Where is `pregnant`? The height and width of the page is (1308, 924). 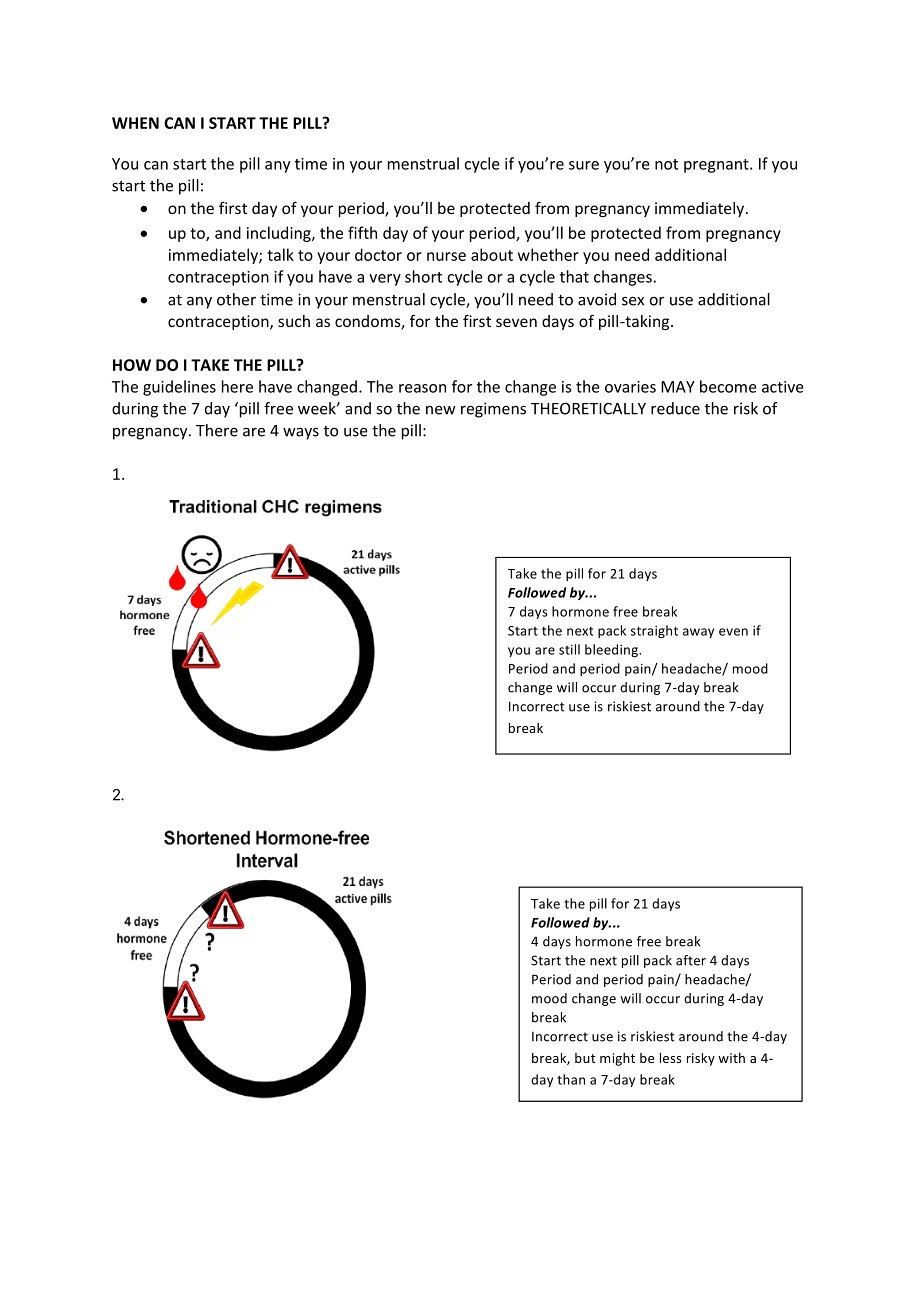
pregnant is located at coordinates (717, 166).
